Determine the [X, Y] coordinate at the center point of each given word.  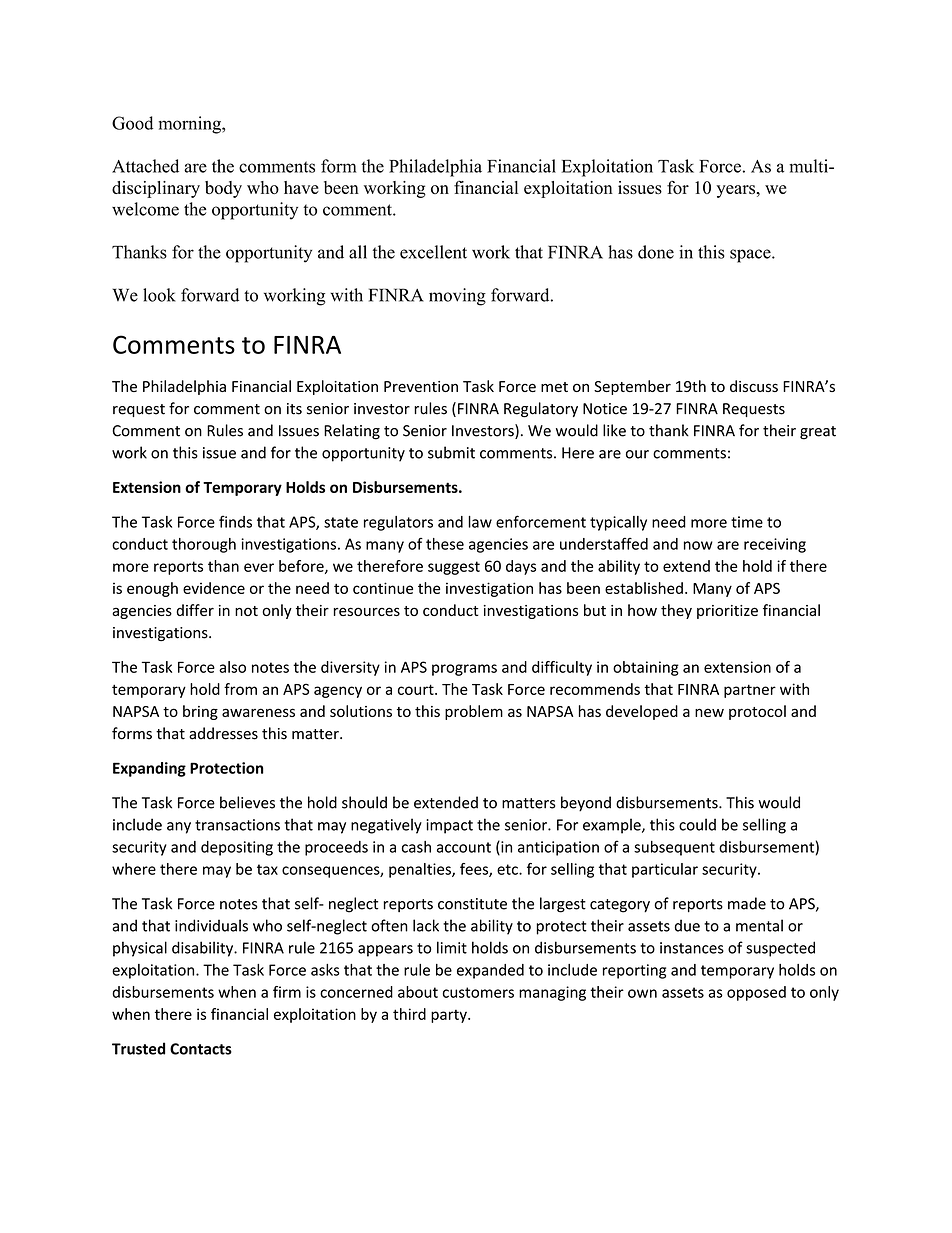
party [450, 1016]
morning [191, 125]
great [818, 433]
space [751, 256]
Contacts [201, 1049]
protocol [757, 712]
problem [474, 712]
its [294, 409]
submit [451, 452]
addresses [223, 733]
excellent [433, 252]
